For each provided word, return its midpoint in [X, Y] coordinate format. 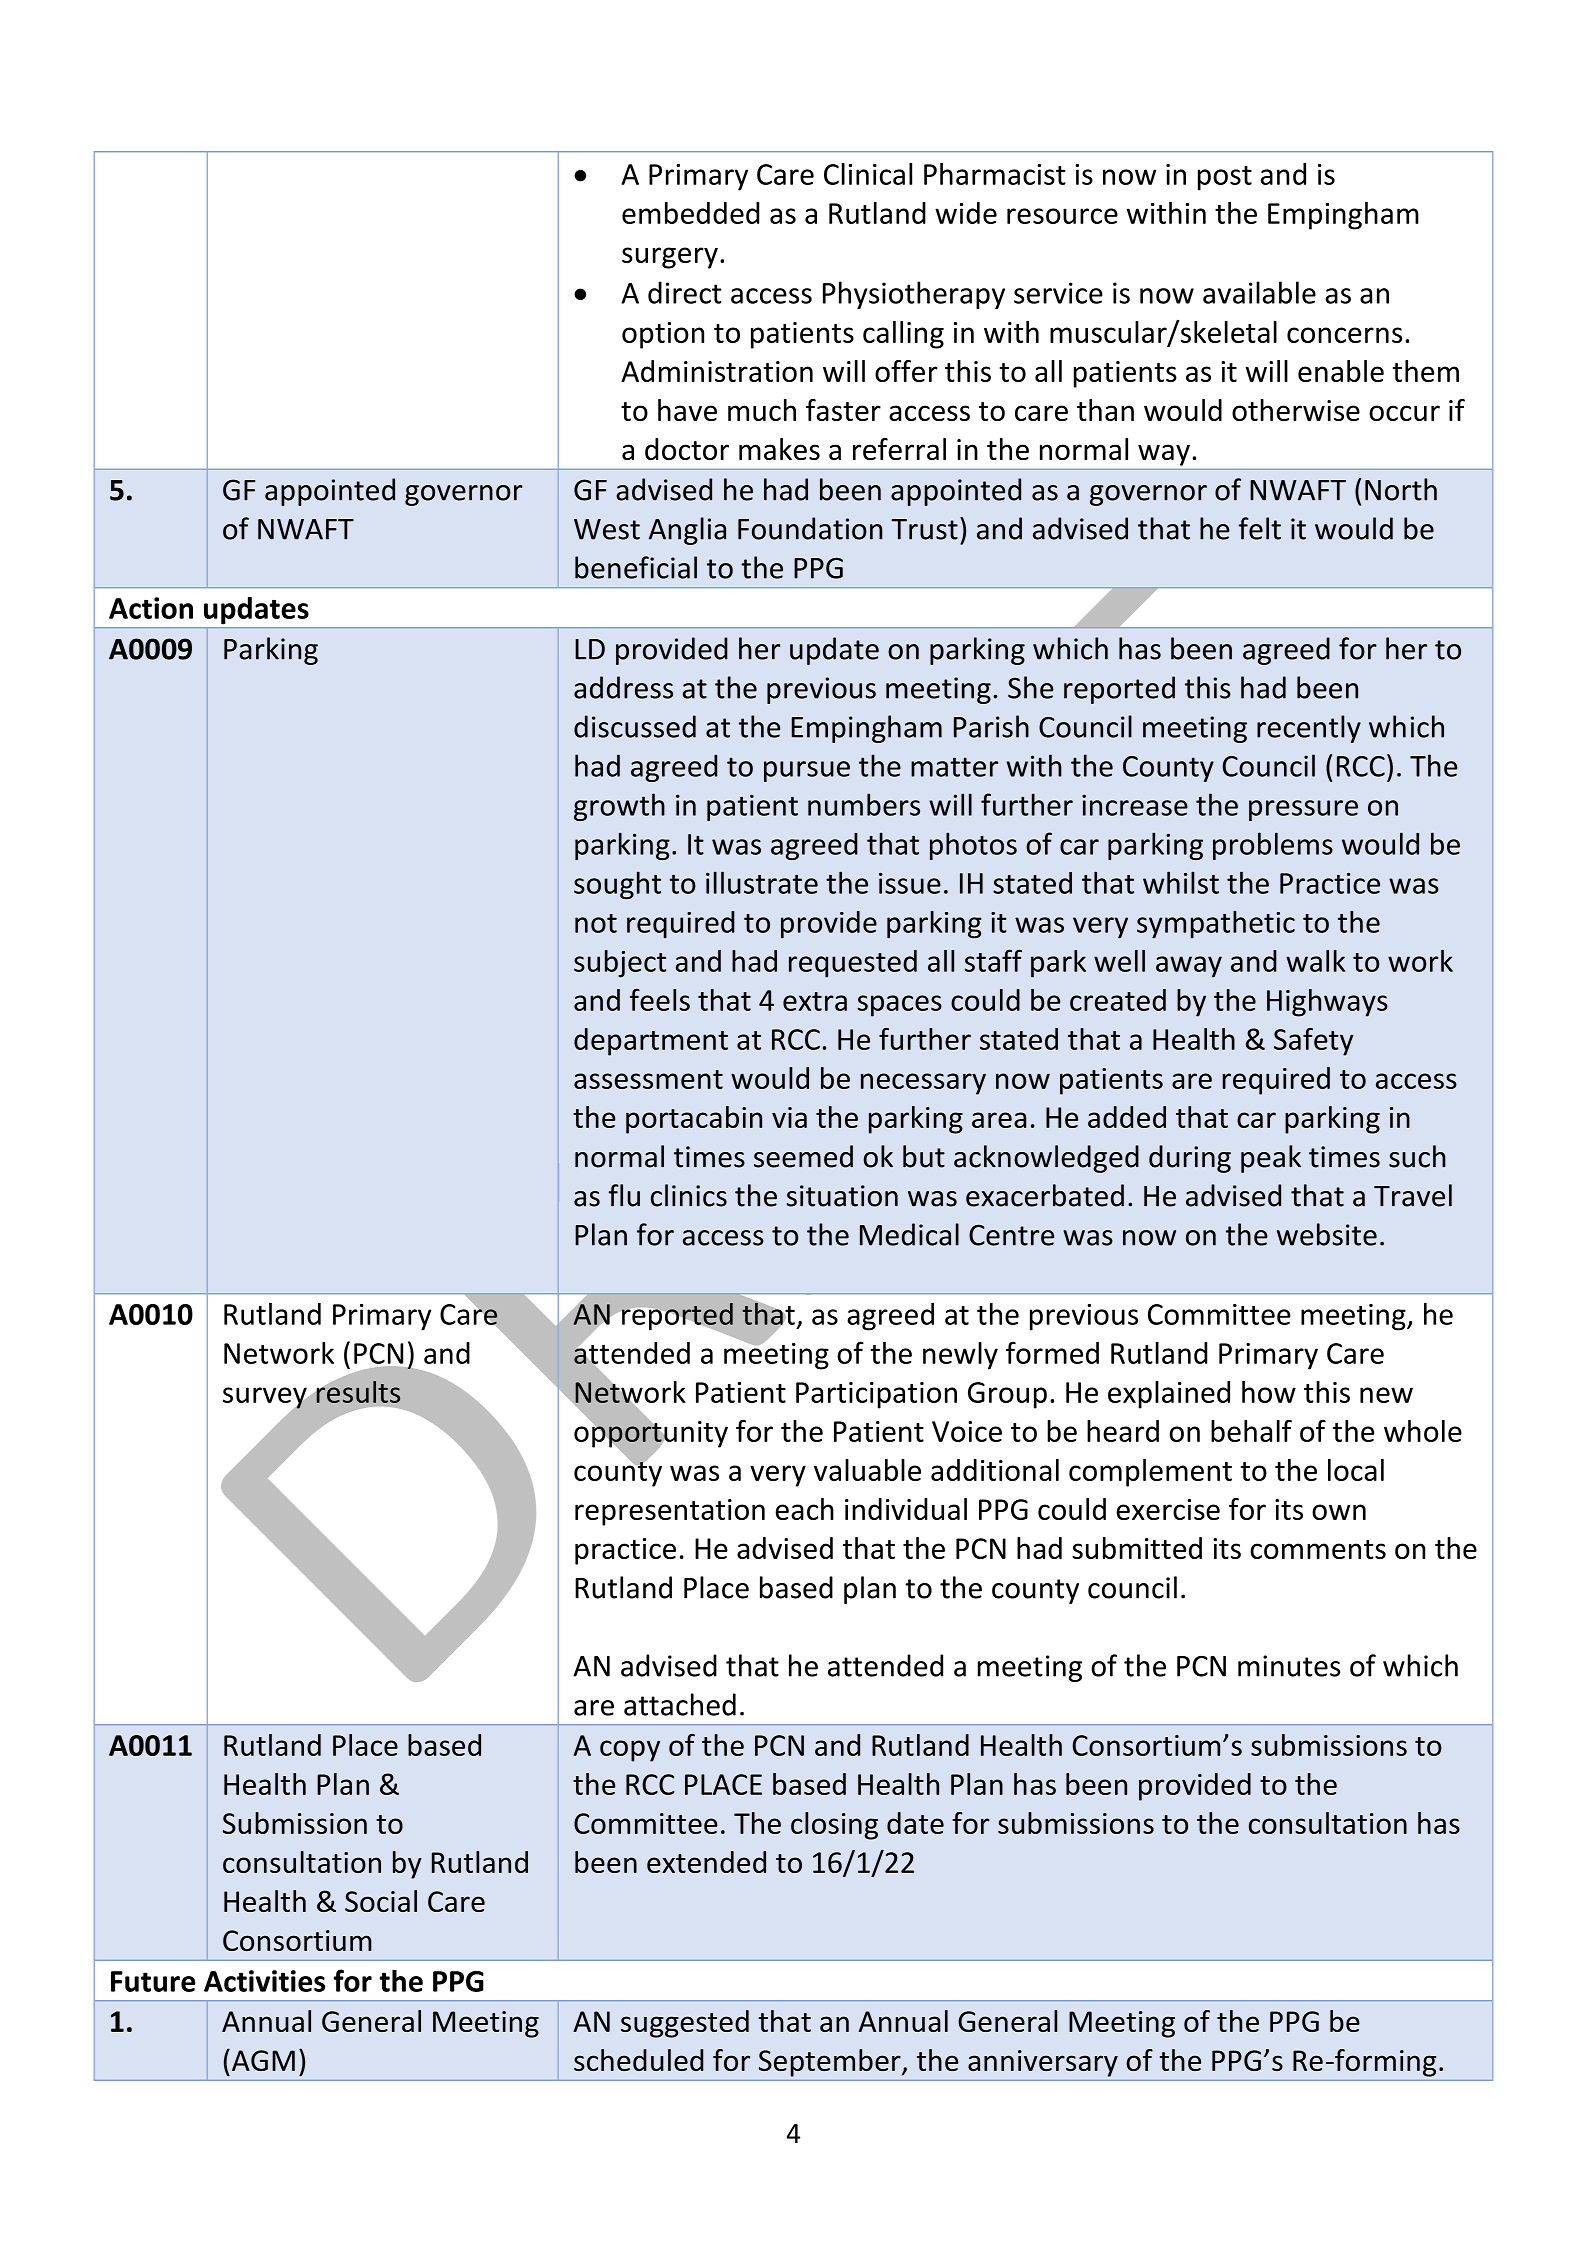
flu [624, 1195]
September [831, 2063]
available [1259, 292]
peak [1271, 1159]
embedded [690, 213]
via [789, 1117]
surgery [670, 258]
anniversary [1043, 2063]
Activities [264, 1981]
